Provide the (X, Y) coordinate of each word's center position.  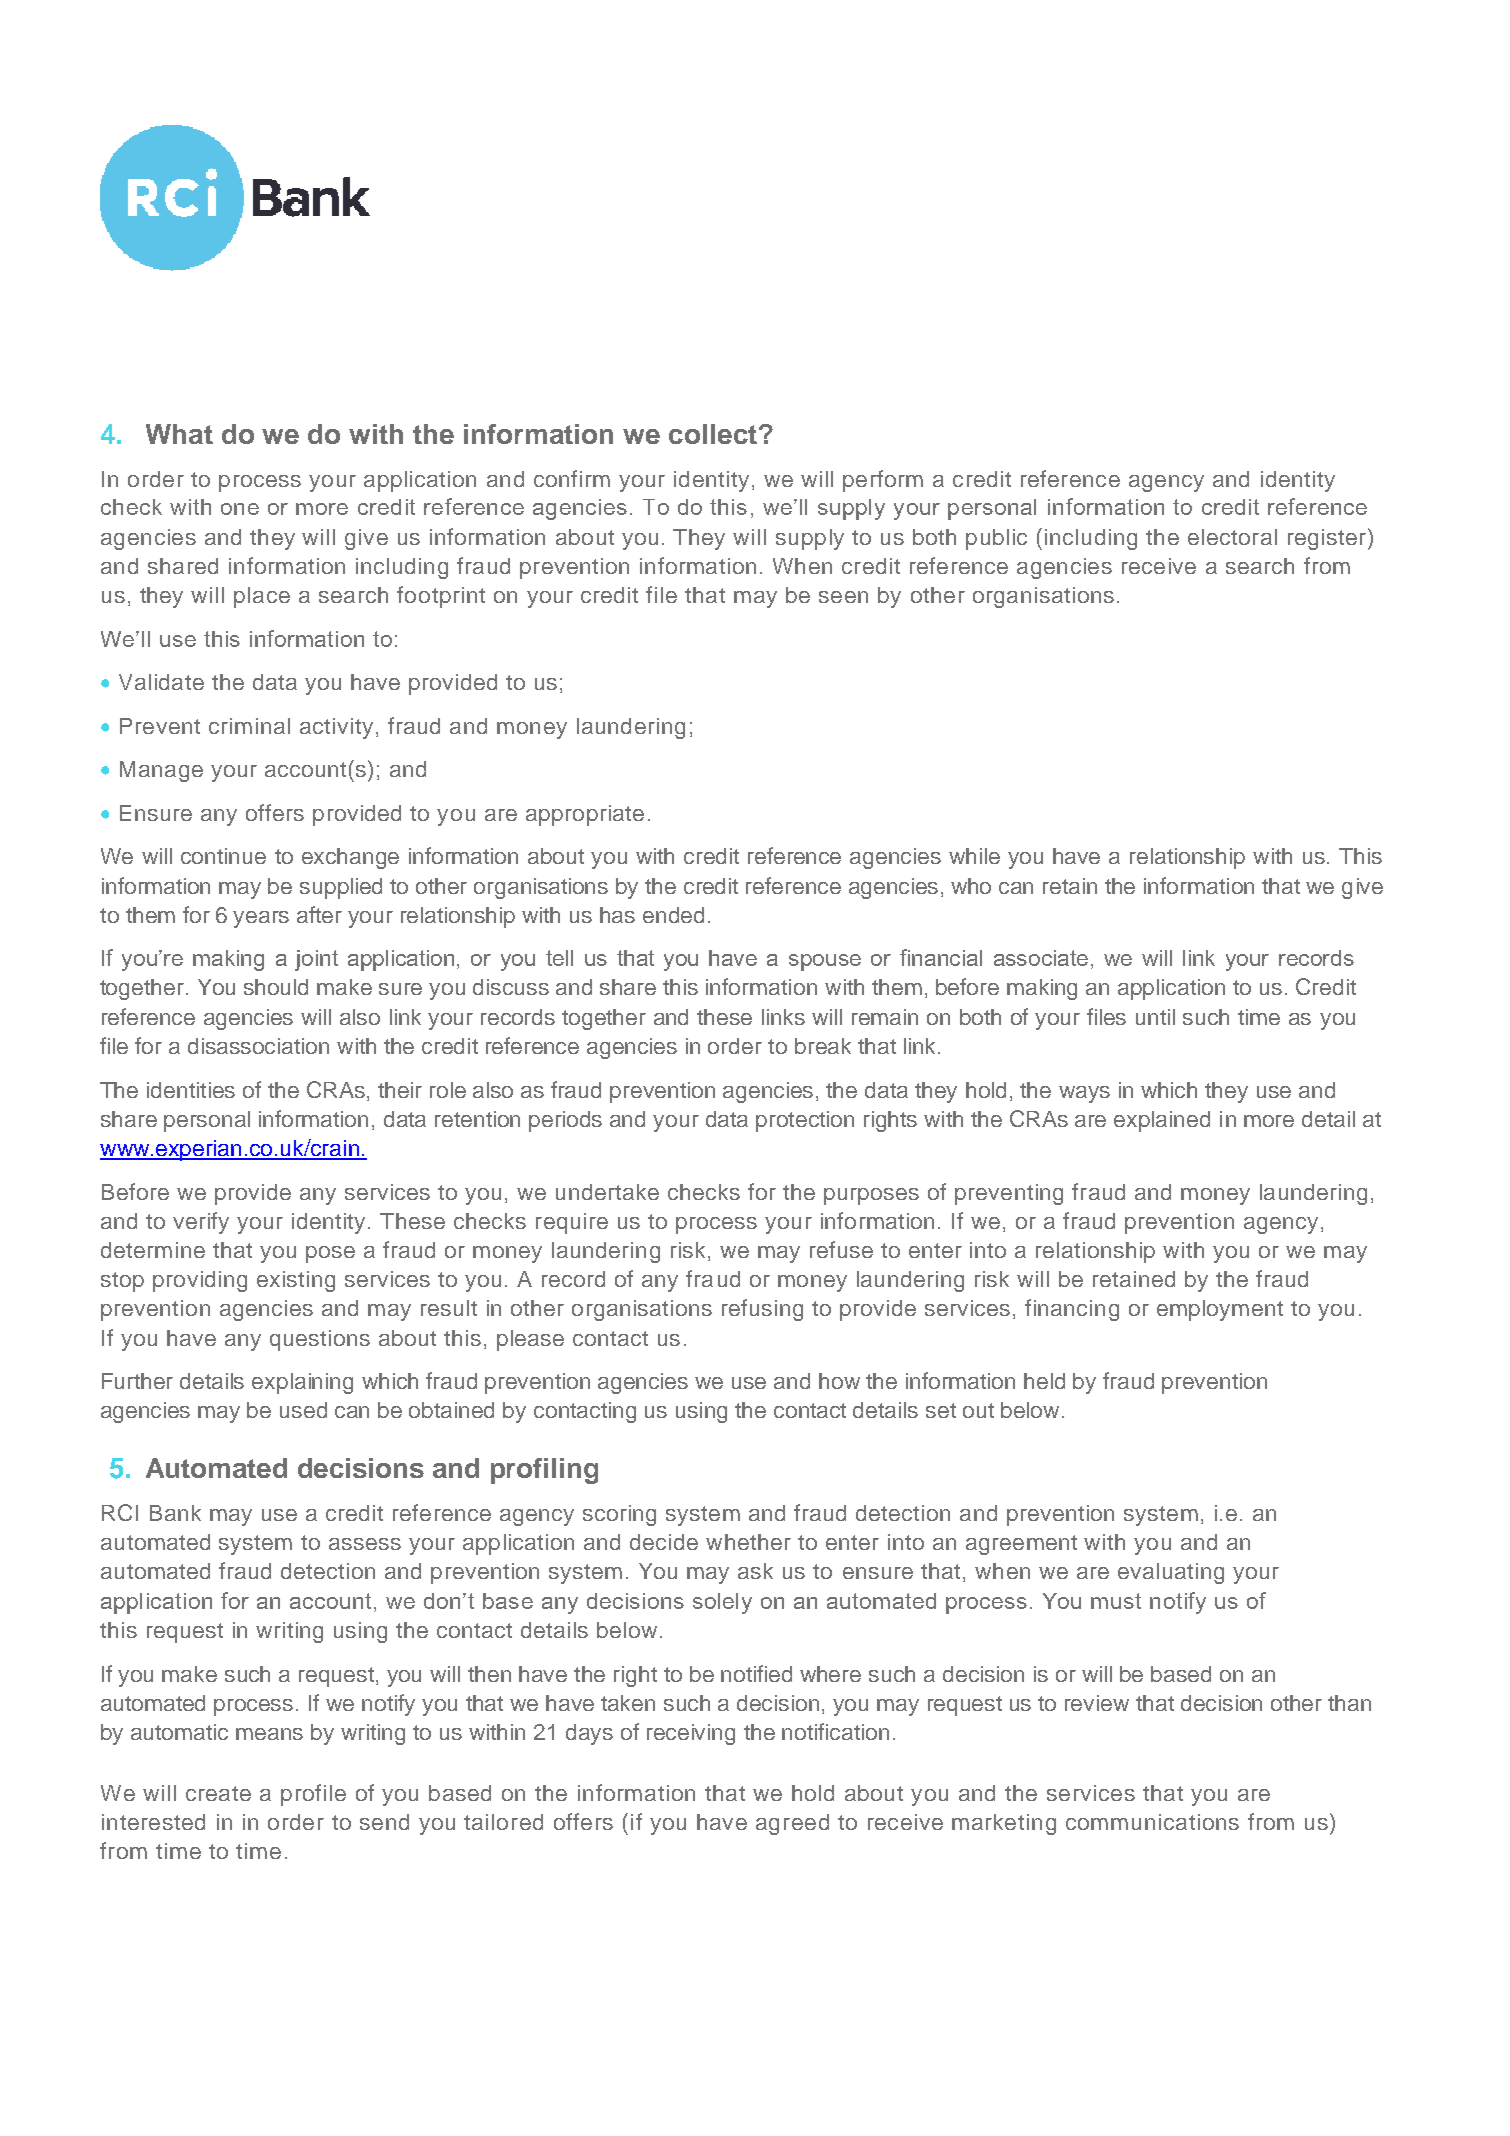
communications (1152, 1822)
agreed (792, 1824)
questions (320, 1340)
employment (1220, 1310)
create (218, 1793)
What (179, 434)
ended (673, 915)
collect (713, 434)
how (839, 1381)
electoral (1232, 537)
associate (1041, 958)
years (261, 919)
